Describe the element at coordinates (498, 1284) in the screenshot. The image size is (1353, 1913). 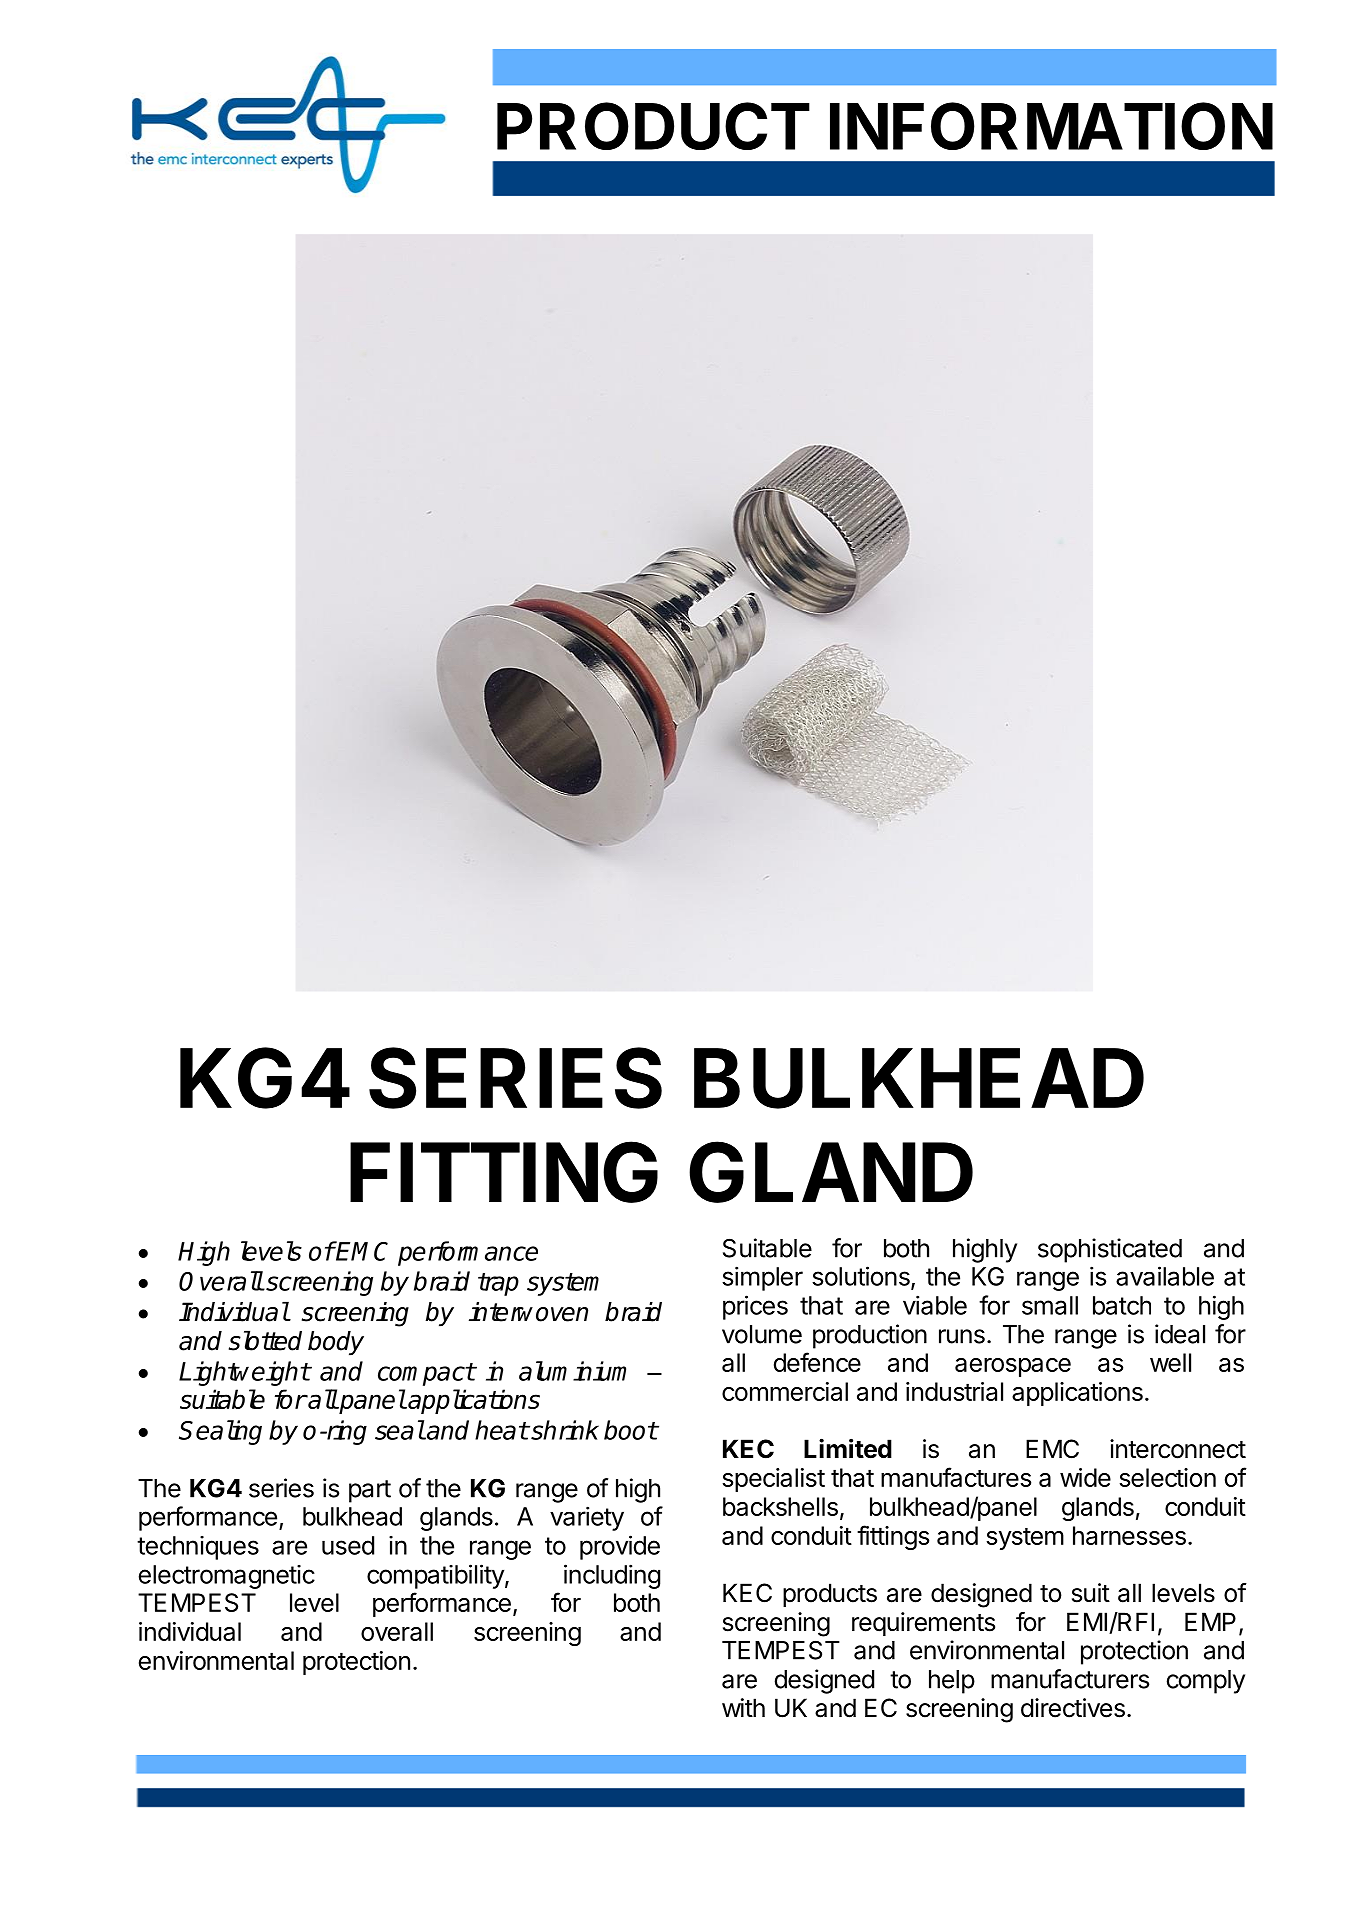
I see `trap` at that location.
